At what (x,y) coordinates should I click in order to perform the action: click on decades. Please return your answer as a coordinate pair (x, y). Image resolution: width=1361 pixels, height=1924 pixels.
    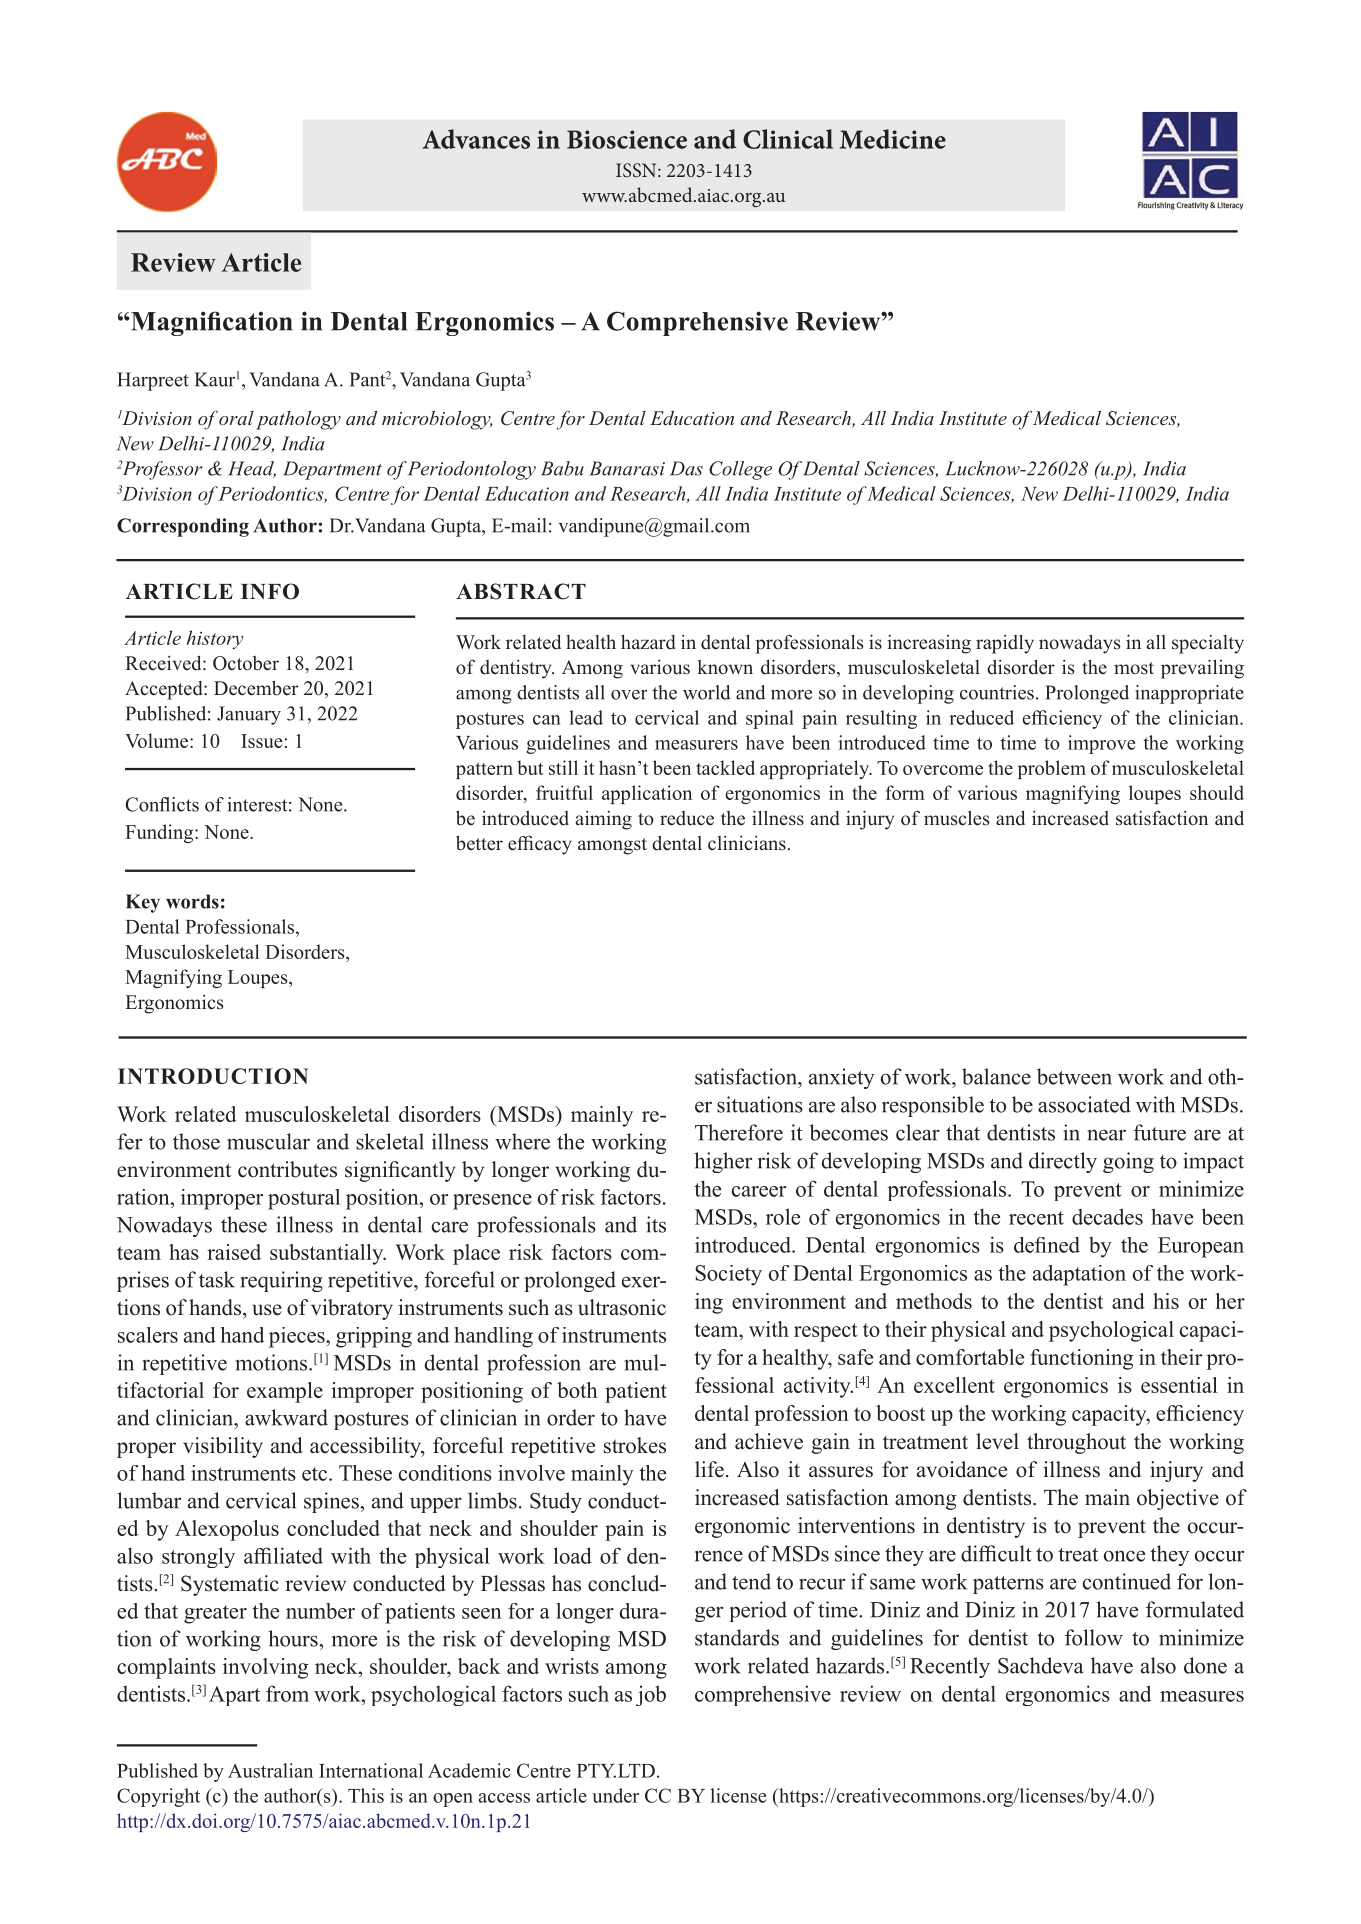
    Looking at the image, I should click on (1107, 1216).
